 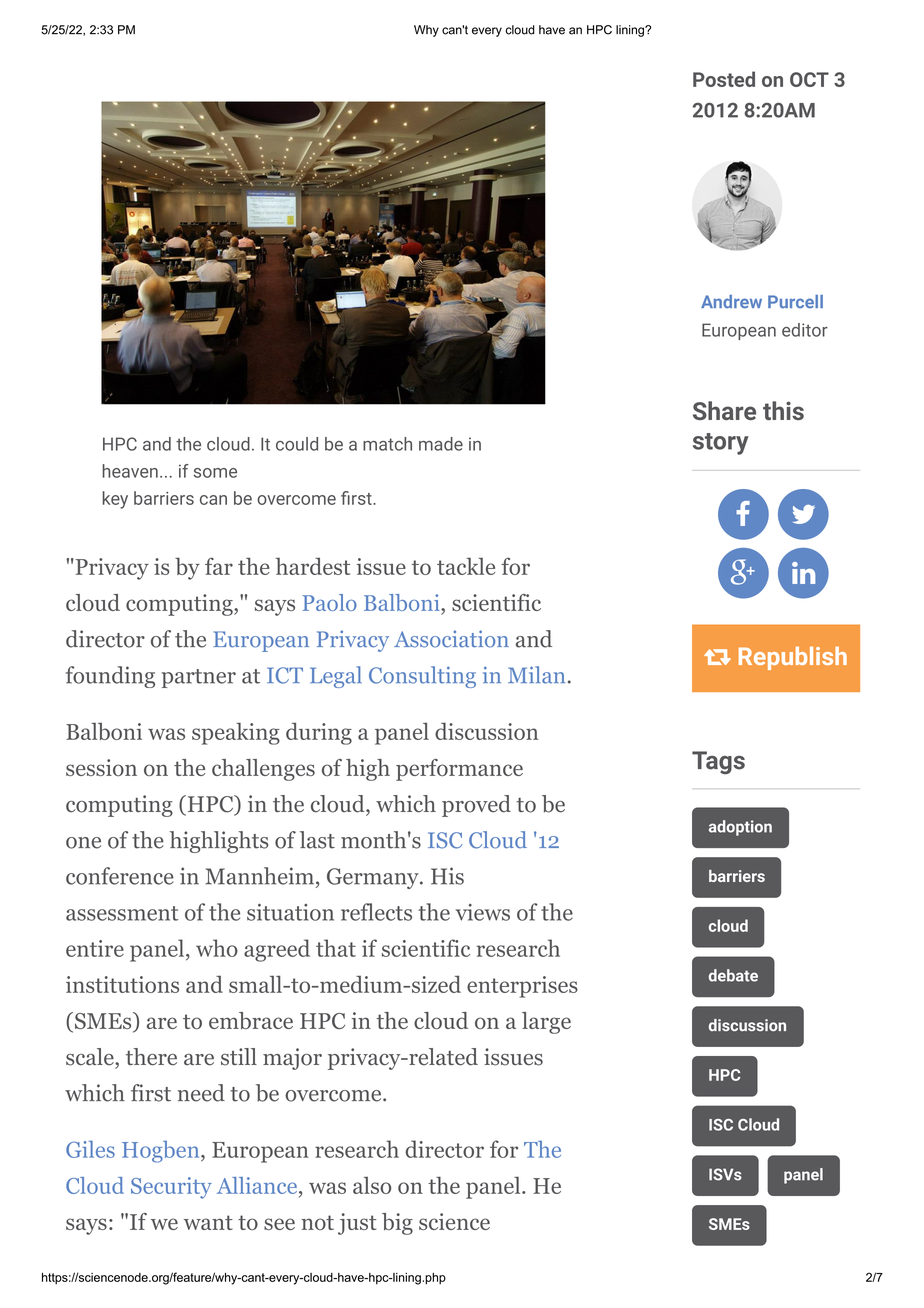 What do you see at coordinates (171, 1188) in the image?
I see `Security` at bounding box center [171, 1188].
